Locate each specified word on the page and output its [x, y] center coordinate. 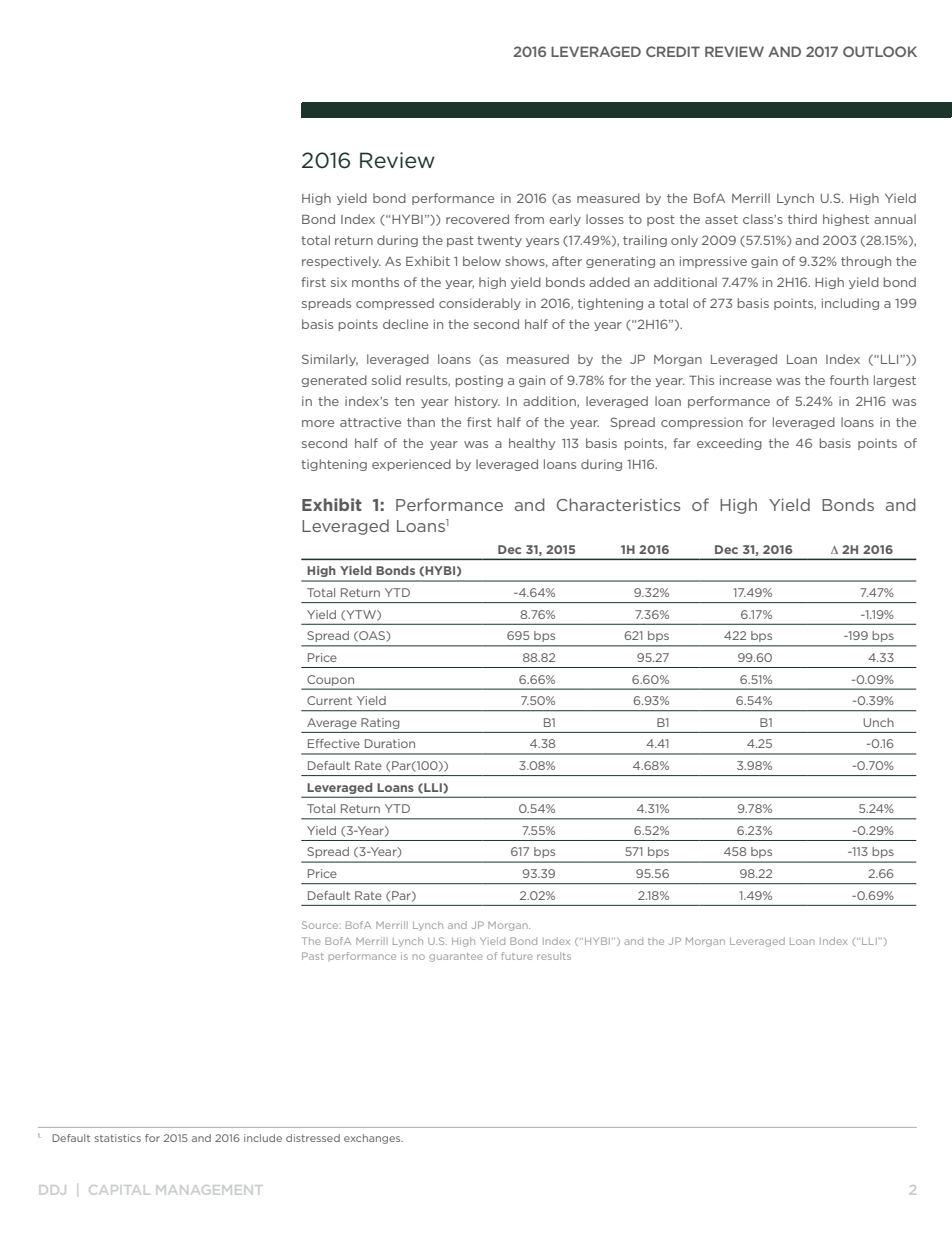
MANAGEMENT [209, 1190]
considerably [480, 304]
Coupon [331, 680]
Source [321, 925]
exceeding [729, 444]
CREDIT [673, 51]
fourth [849, 380]
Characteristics [618, 504]
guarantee [456, 957]
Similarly [330, 360]
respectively [341, 262]
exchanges [373, 1139]
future [517, 956]
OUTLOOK [880, 51]
